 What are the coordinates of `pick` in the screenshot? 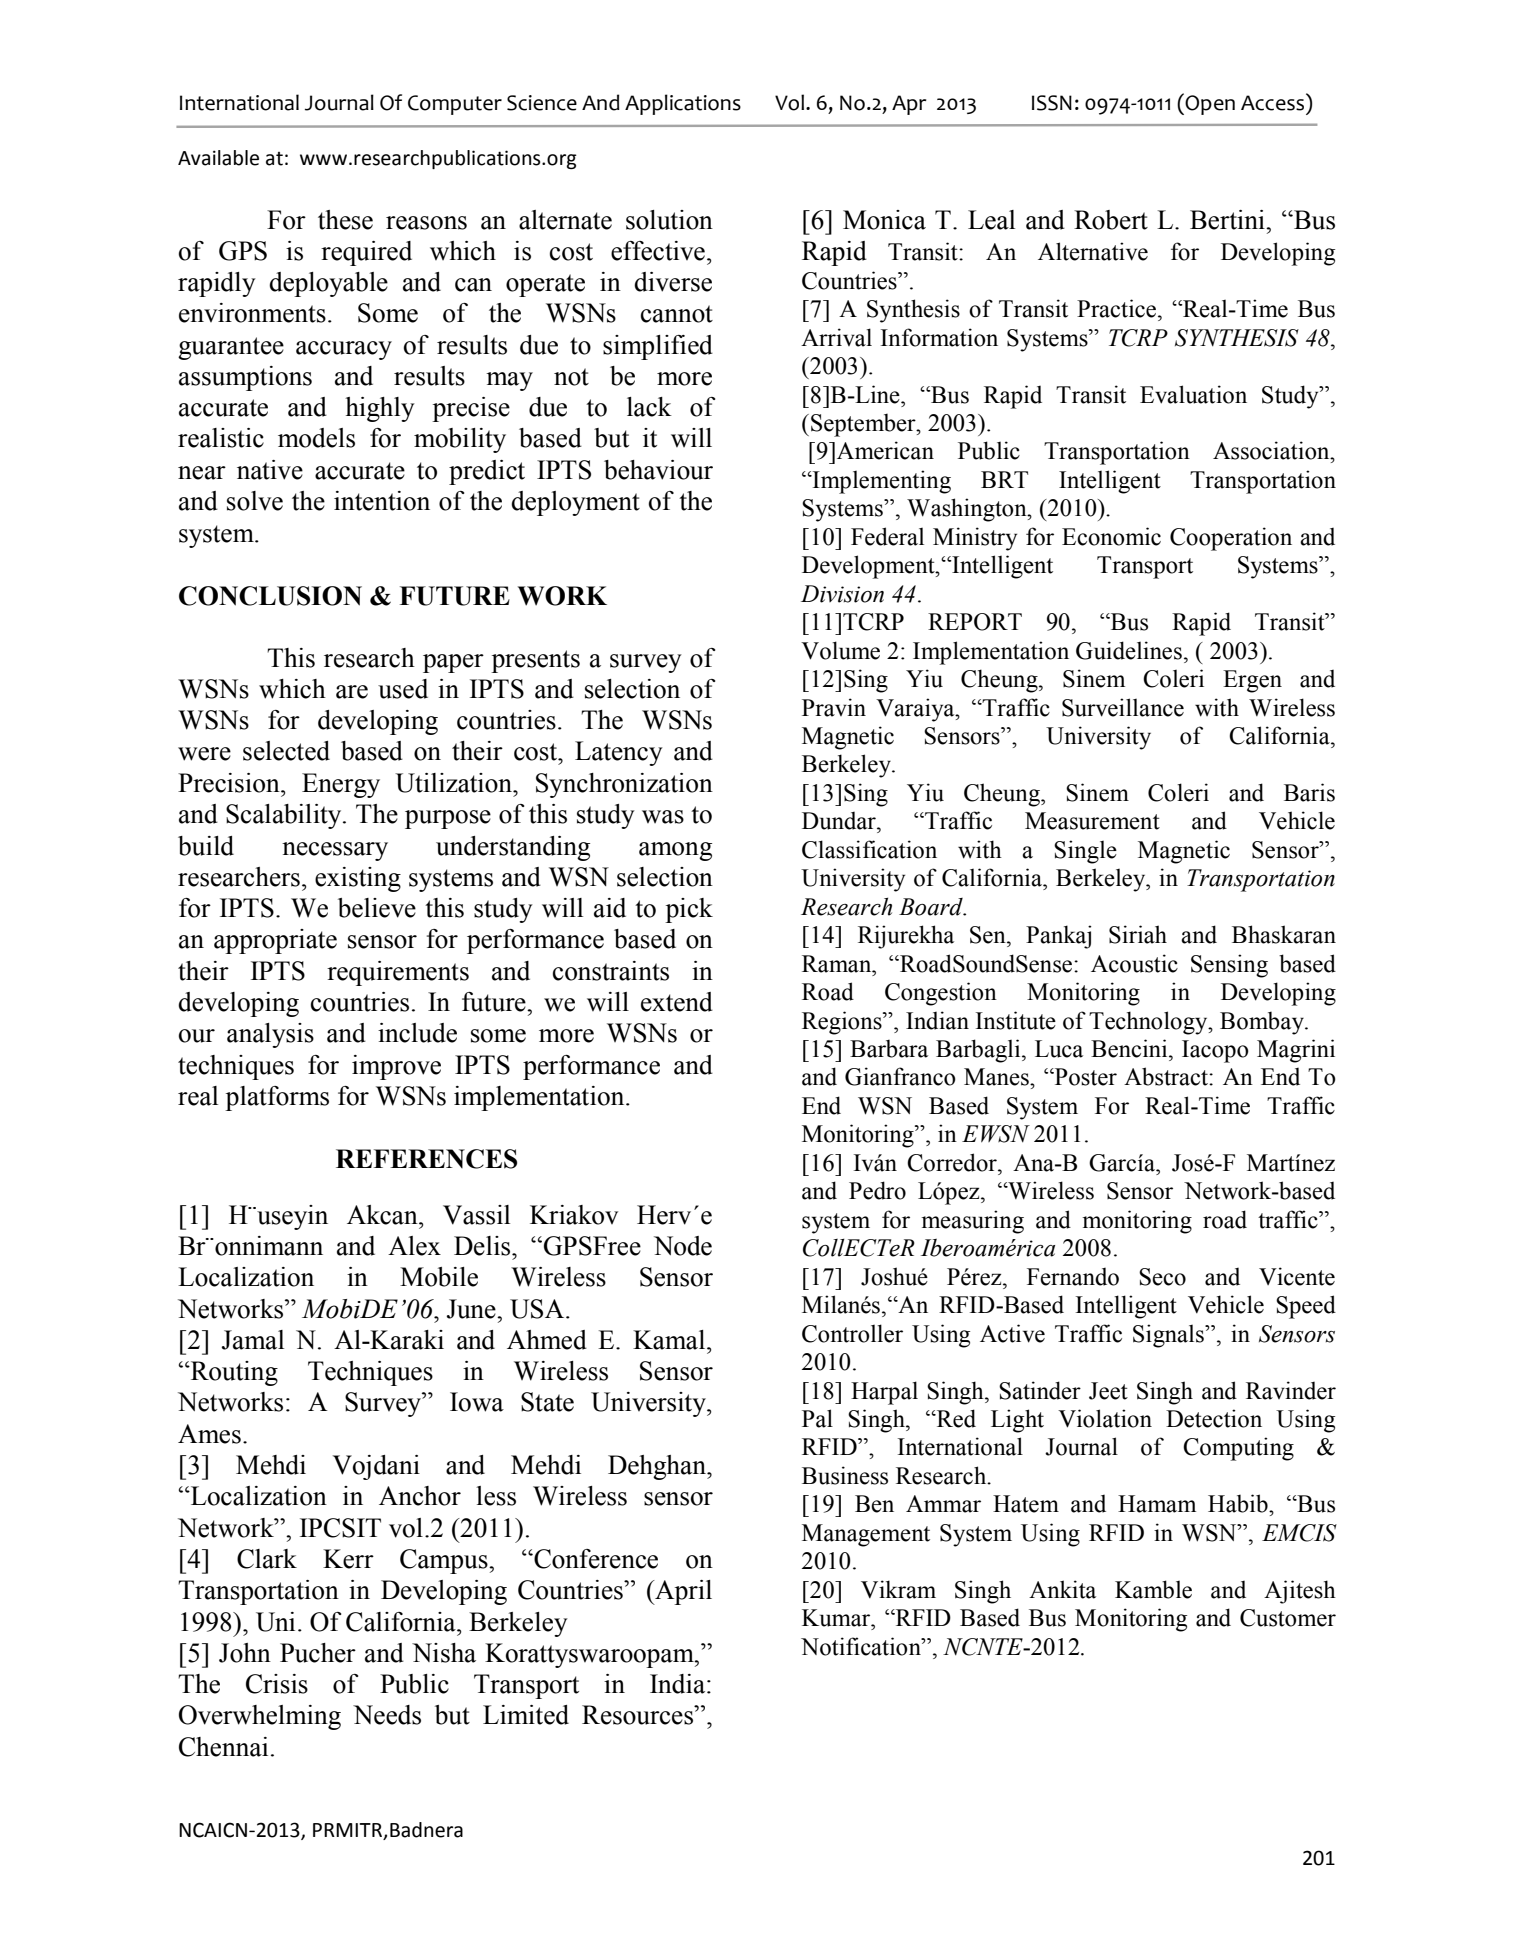 It's located at (689, 910).
